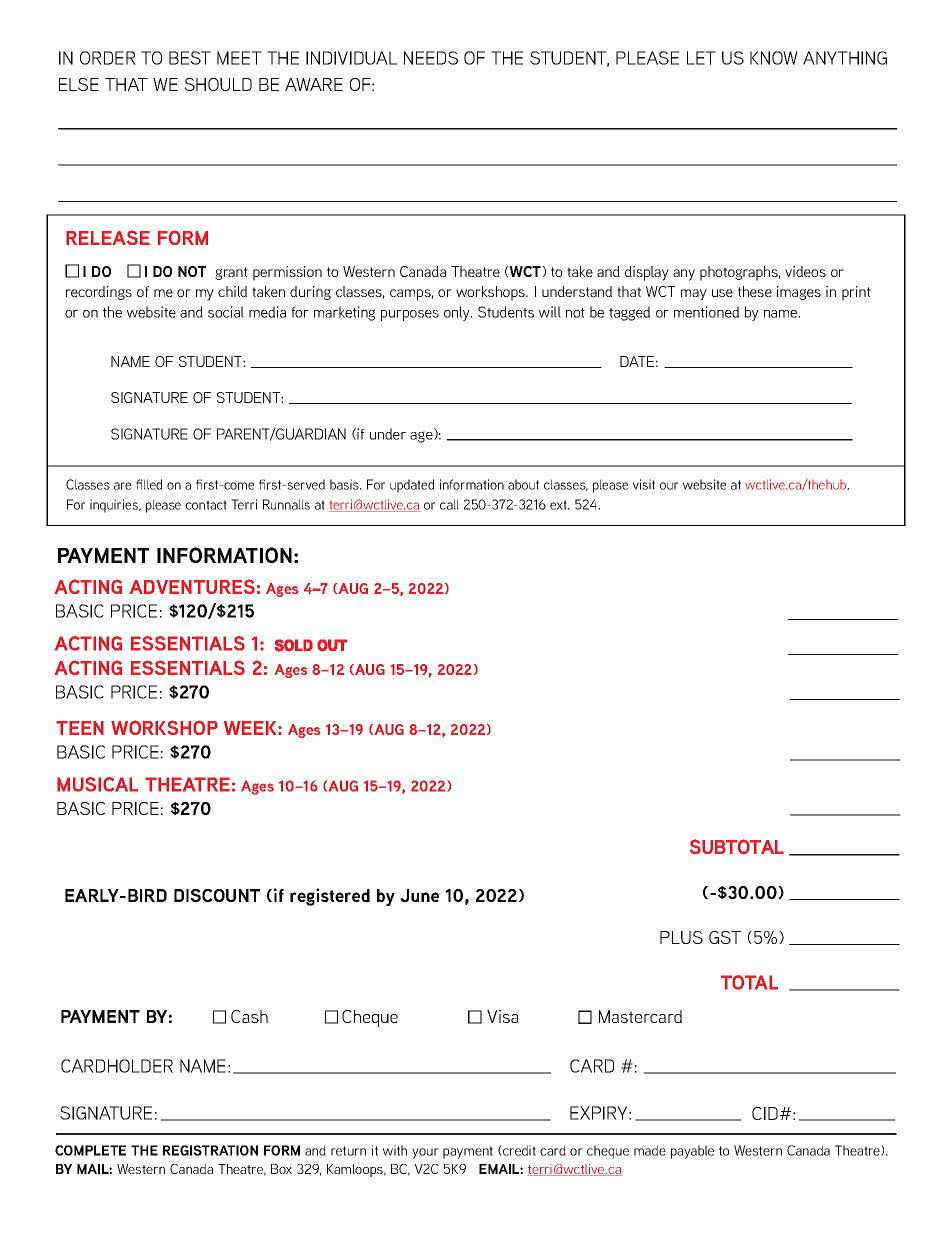 The height and width of the screenshot is (1233, 952). What do you see at coordinates (765, 1113) in the screenshot?
I see `CID` at bounding box center [765, 1113].
